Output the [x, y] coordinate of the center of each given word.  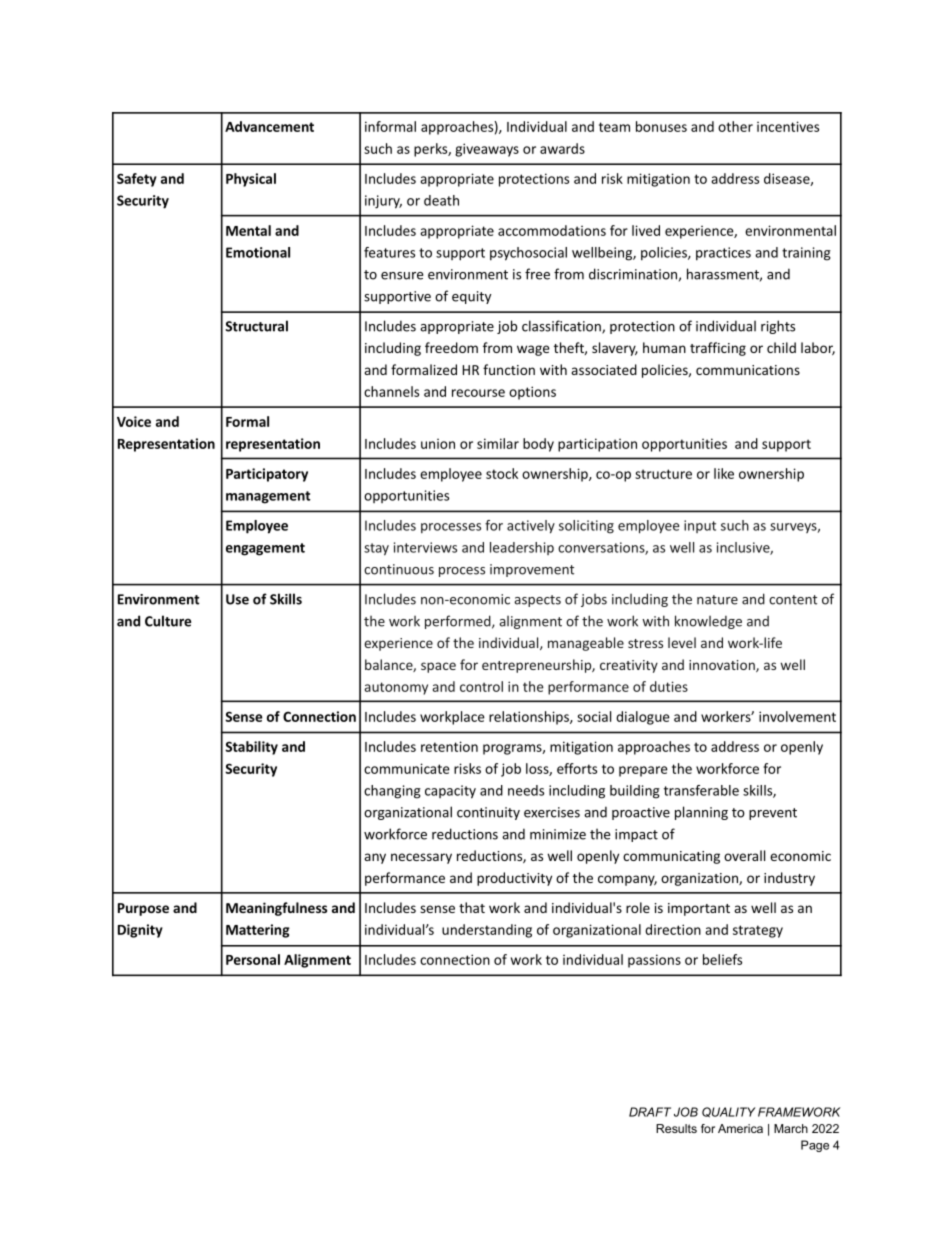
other [735, 126]
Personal [253, 959]
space [438, 667]
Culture [168, 621]
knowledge [708, 622]
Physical [251, 180]
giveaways [487, 150]
